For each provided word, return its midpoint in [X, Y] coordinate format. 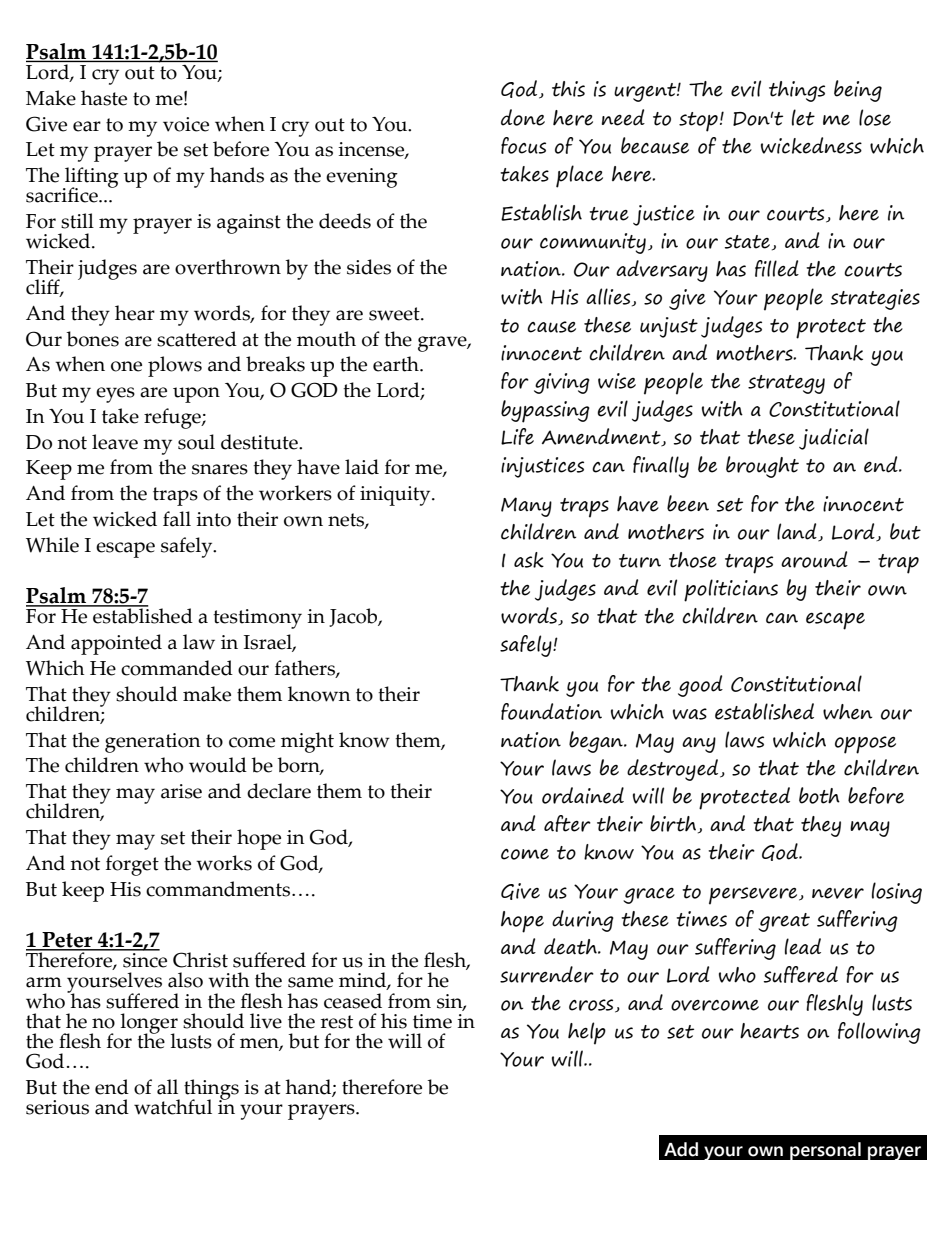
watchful [173, 1107]
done [523, 117]
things [797, 91]
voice [186, 124]
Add [681, 1149]
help [587, 1033]
